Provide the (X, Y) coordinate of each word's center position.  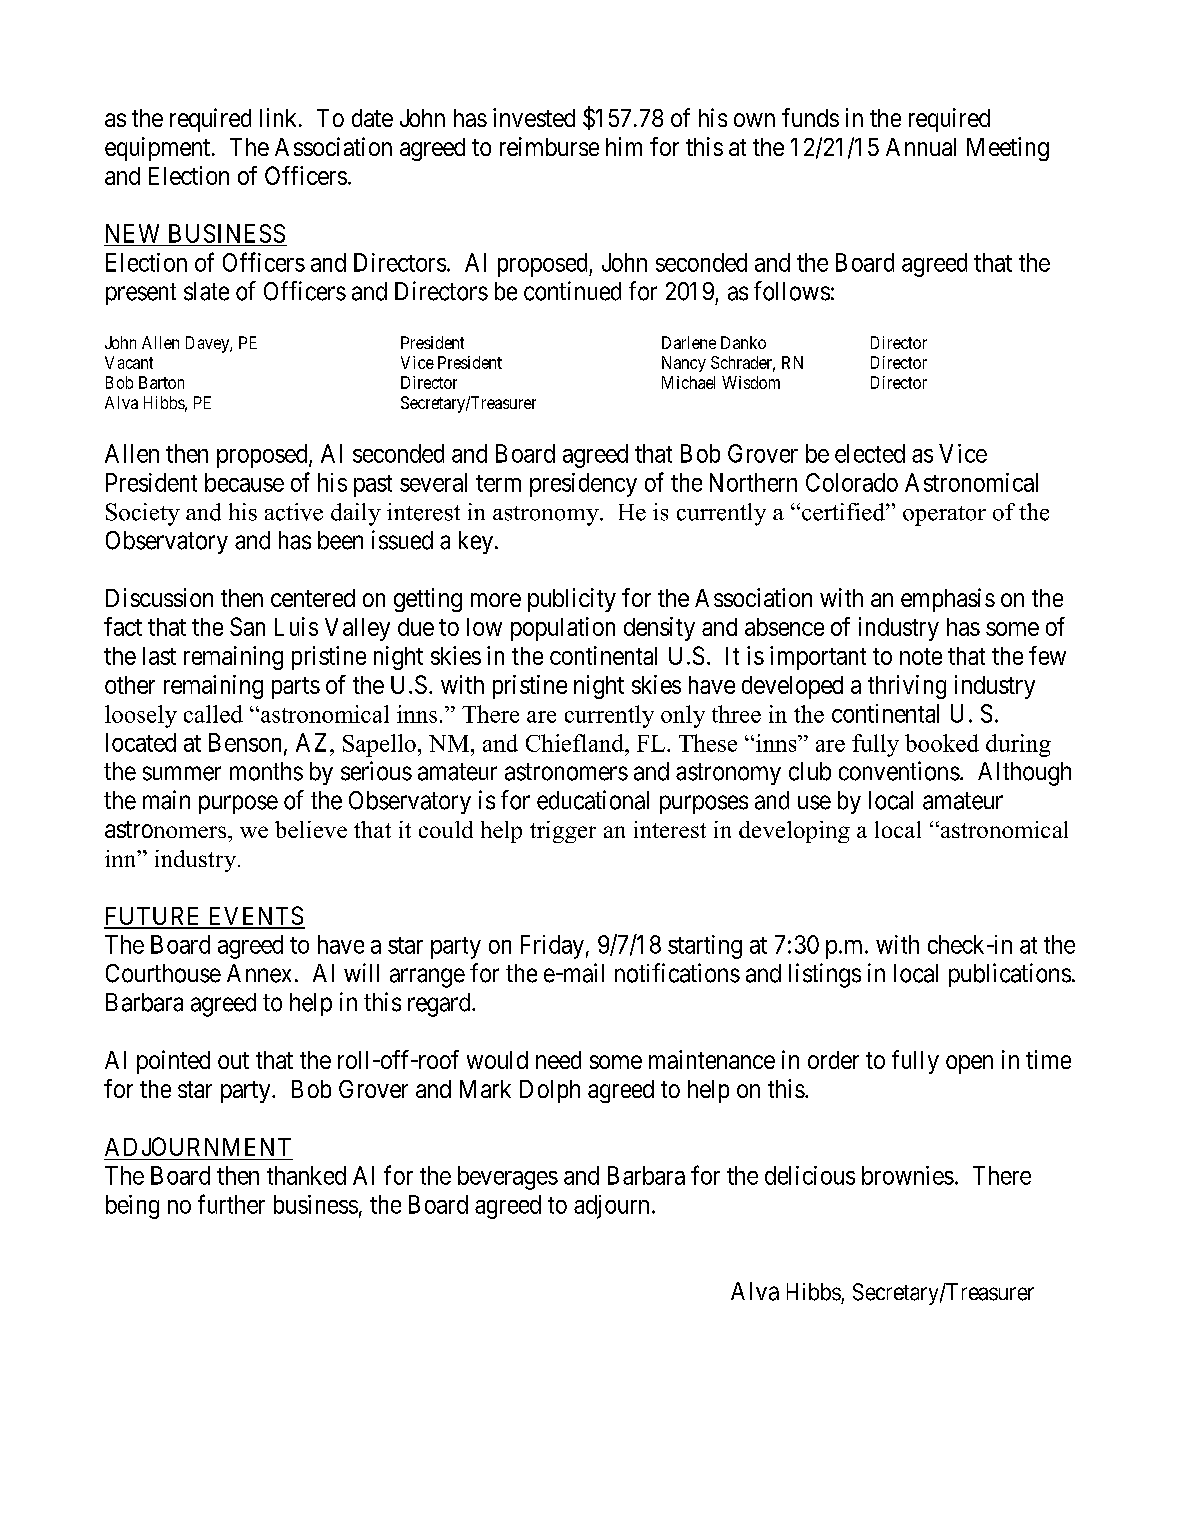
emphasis (948, 600)
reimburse (549, 146)
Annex (259, 973)
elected (870, 453)
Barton (161, 382)
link (280, 117)
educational (593, 800)
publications (1010, 975)
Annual (921, 147)
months (266, 771)
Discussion (159, 597)
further (231, 1204)
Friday (552, 947)
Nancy (684, 364)
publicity (572, 600)
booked (942, 743)
